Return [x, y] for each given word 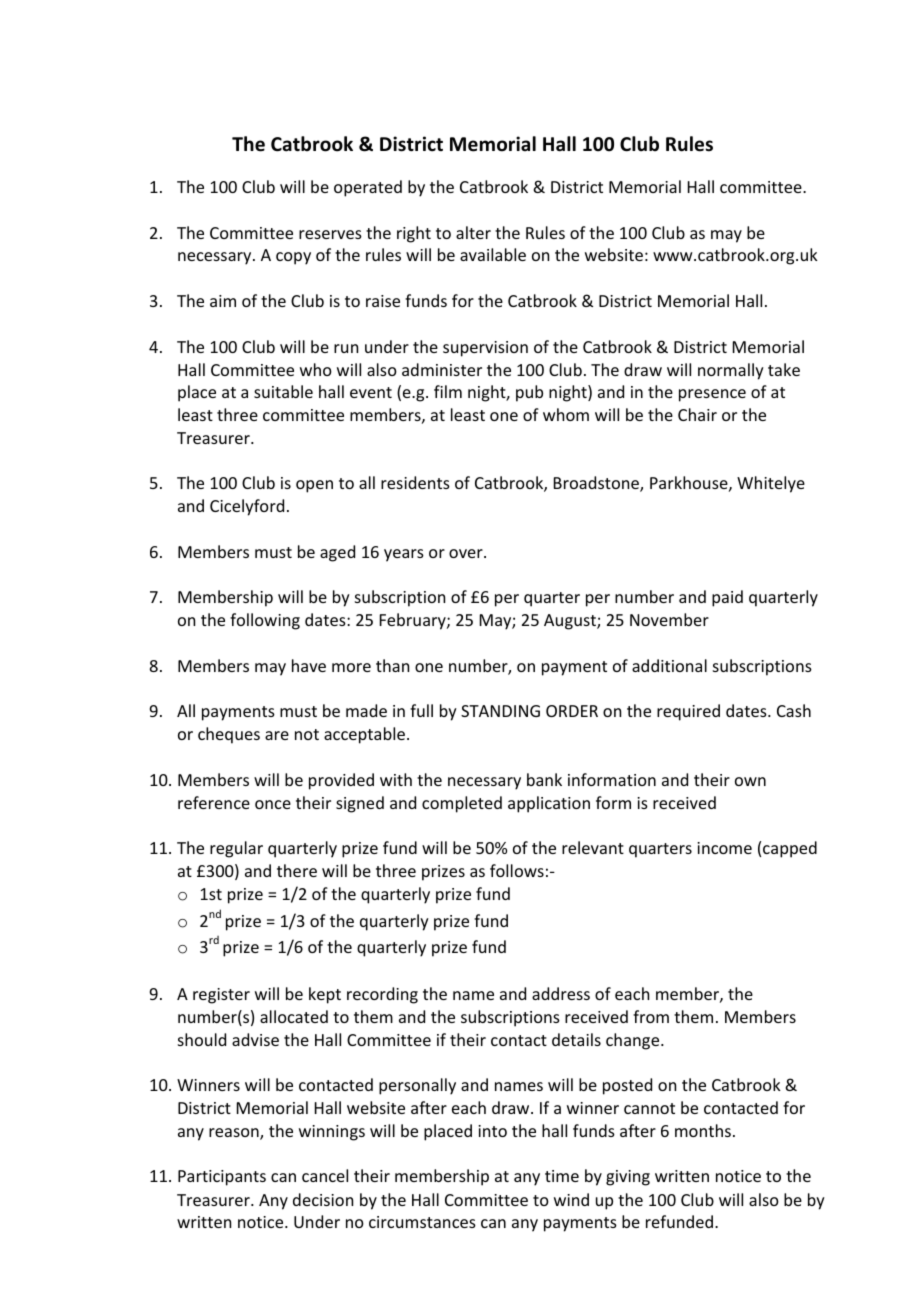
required [688, 712]
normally [731, 371]
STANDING [500, 711]
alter [473, 232]
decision [323, 1199]
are [277, 735]
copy [293, 258]
